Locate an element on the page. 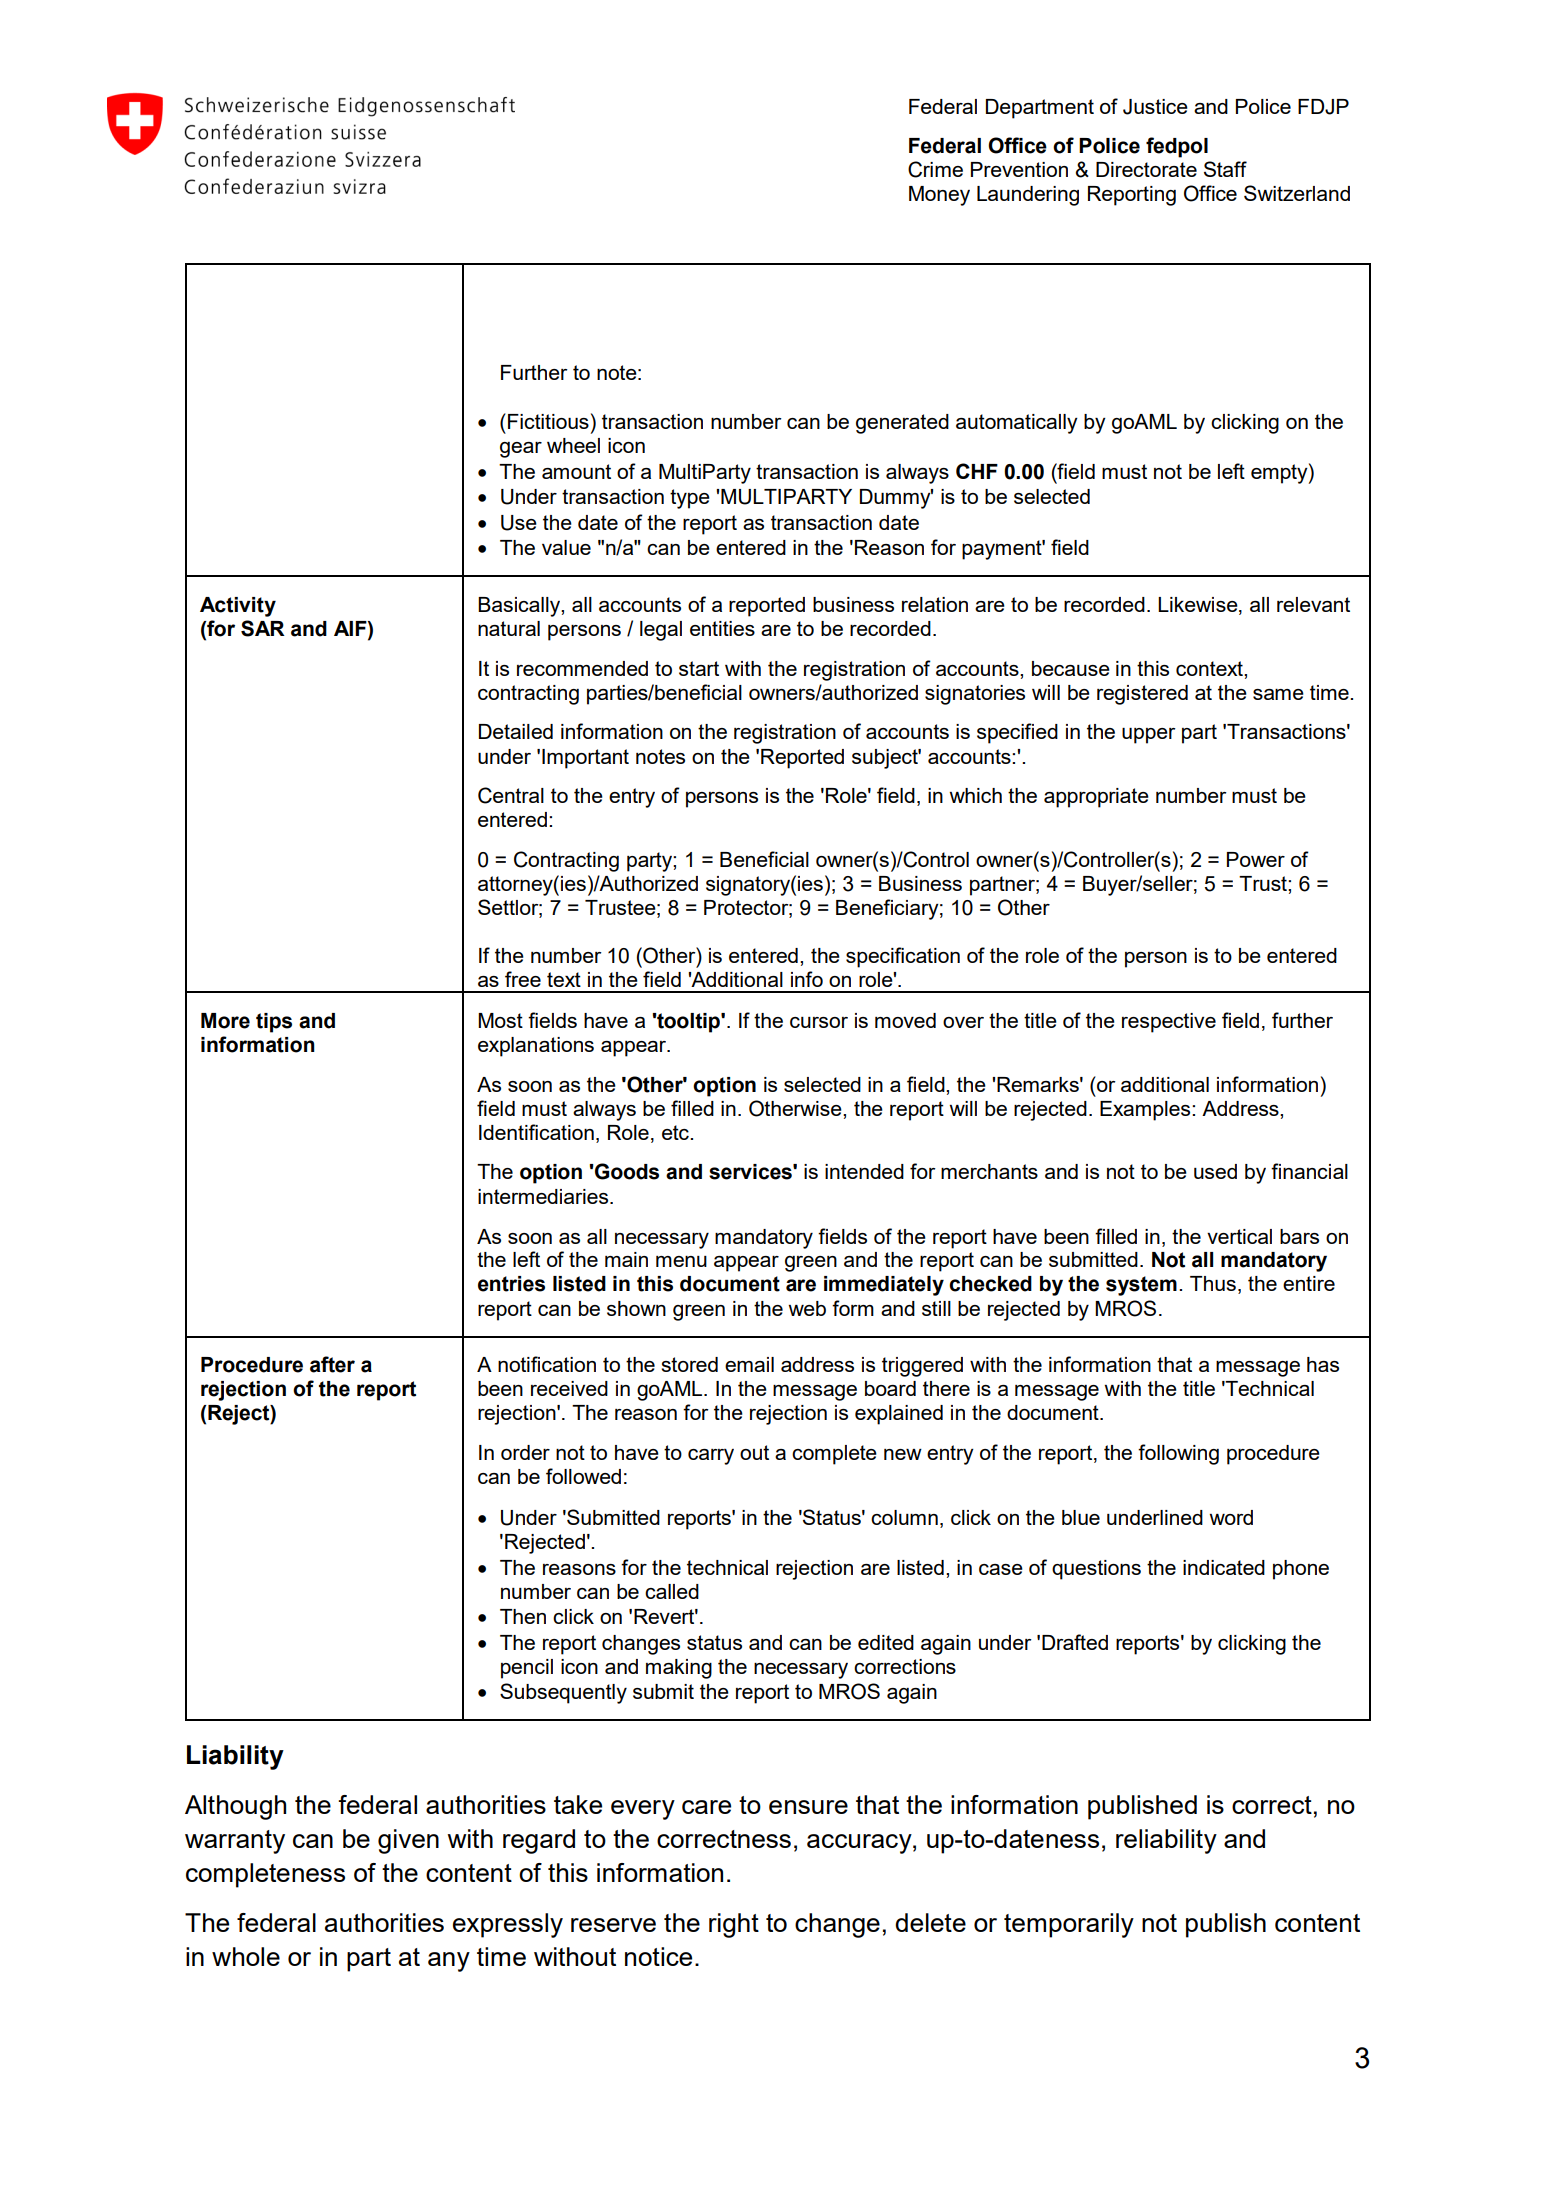  entities is located at coordinates (722, 628).
